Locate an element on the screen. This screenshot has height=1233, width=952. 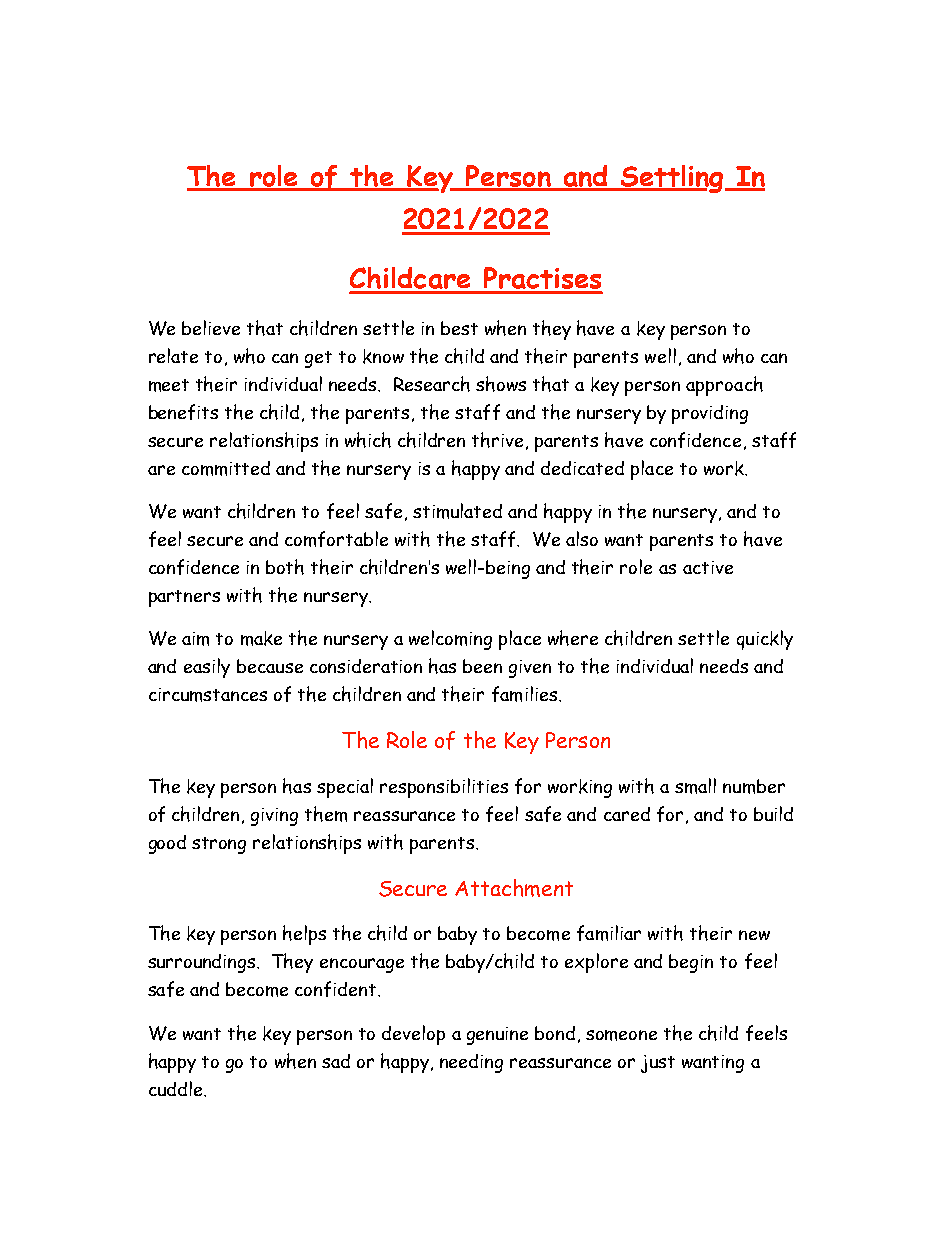
both is located at coordinates (285, 567).
